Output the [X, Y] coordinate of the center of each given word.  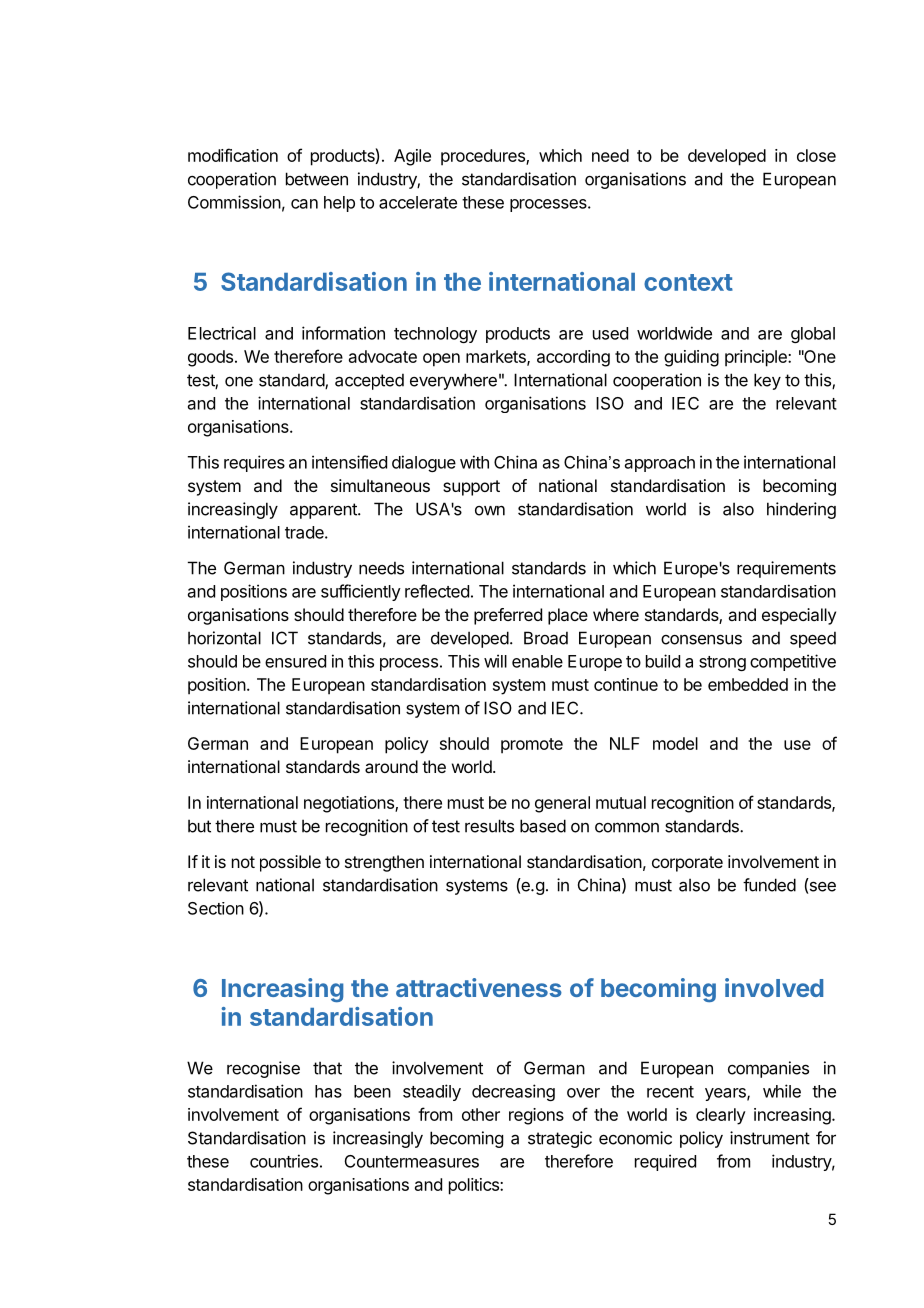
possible [290, 863]
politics [475, 1186]
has [328, 1091]
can [304, 204]
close [816, 155]
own [490, 511]
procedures [484, 157]
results [489, 826]
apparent [324, 511]
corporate [687, 864]
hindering [801, 510]
